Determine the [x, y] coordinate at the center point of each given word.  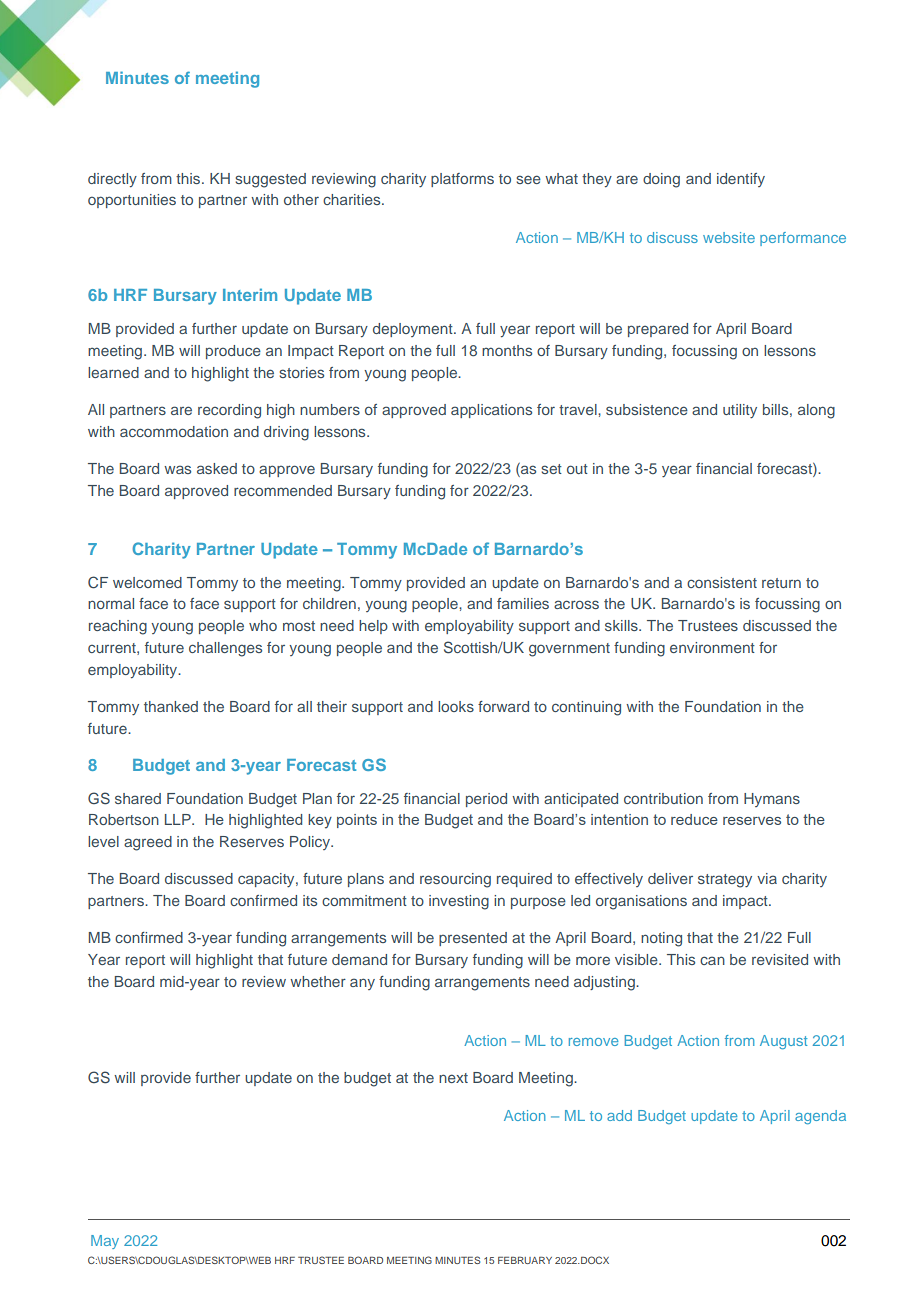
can [712, 960]
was [177, 469]
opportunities [132, 201]
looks [456, 706]
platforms [462, 180]
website [729, 237]
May [105, 1242]
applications [491, 411]
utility [740, 411]
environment [712, 647]
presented [473, 939]
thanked [171, 706]
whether [318, 981]
